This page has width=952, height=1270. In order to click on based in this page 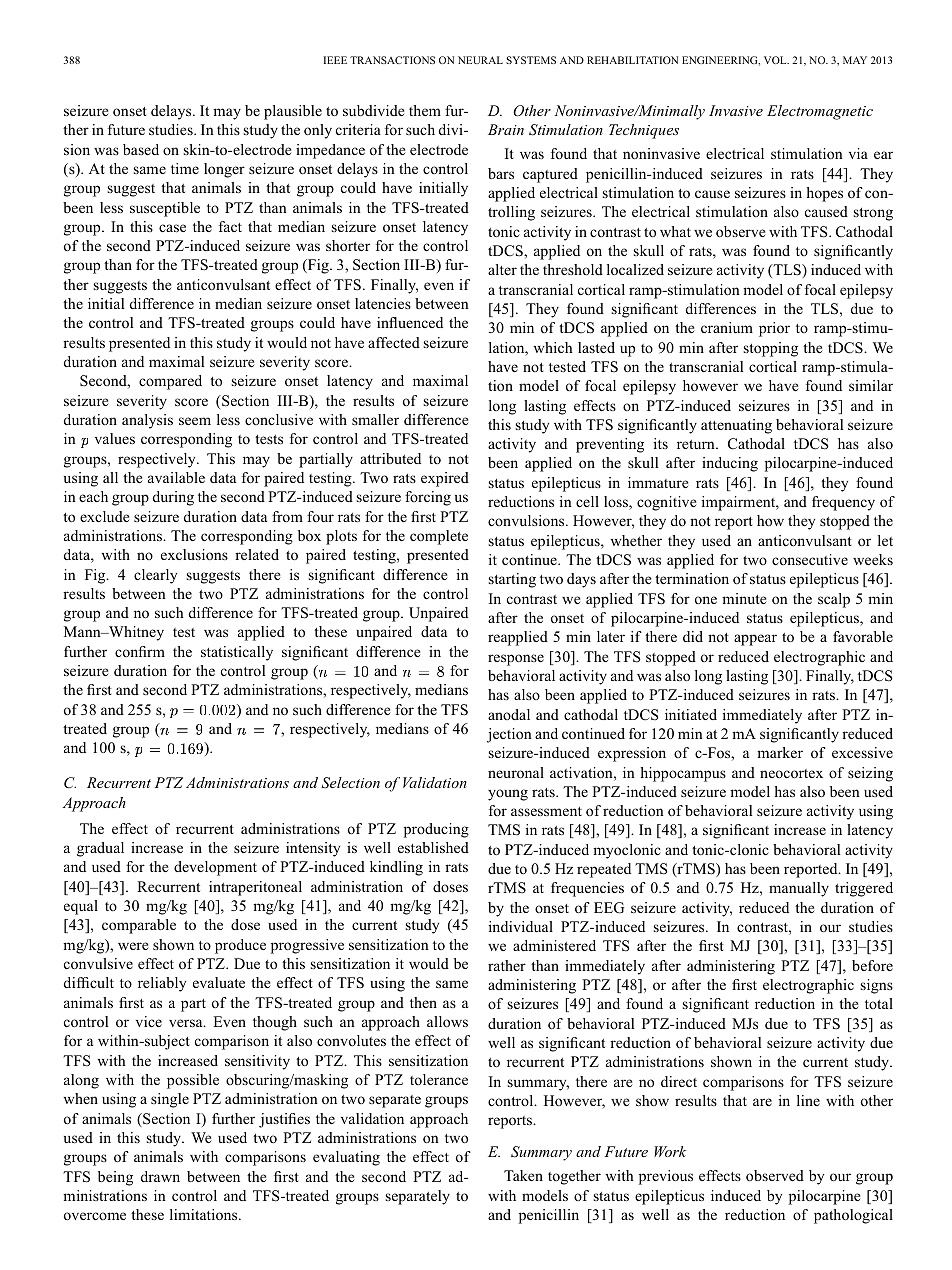, I will do `click(141, 149)`.
